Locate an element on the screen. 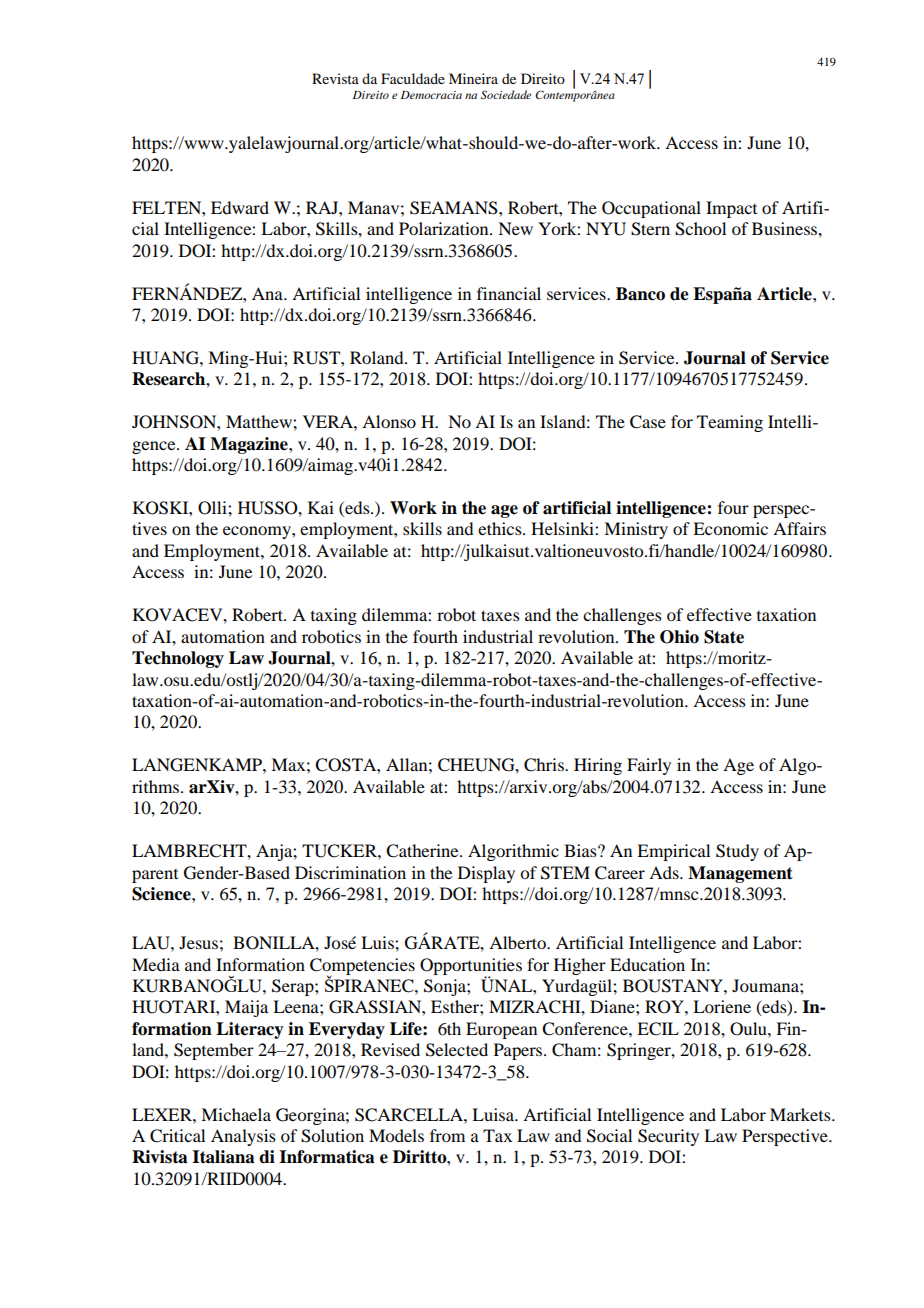  Michaela is located at coordinates (236, 1114).
